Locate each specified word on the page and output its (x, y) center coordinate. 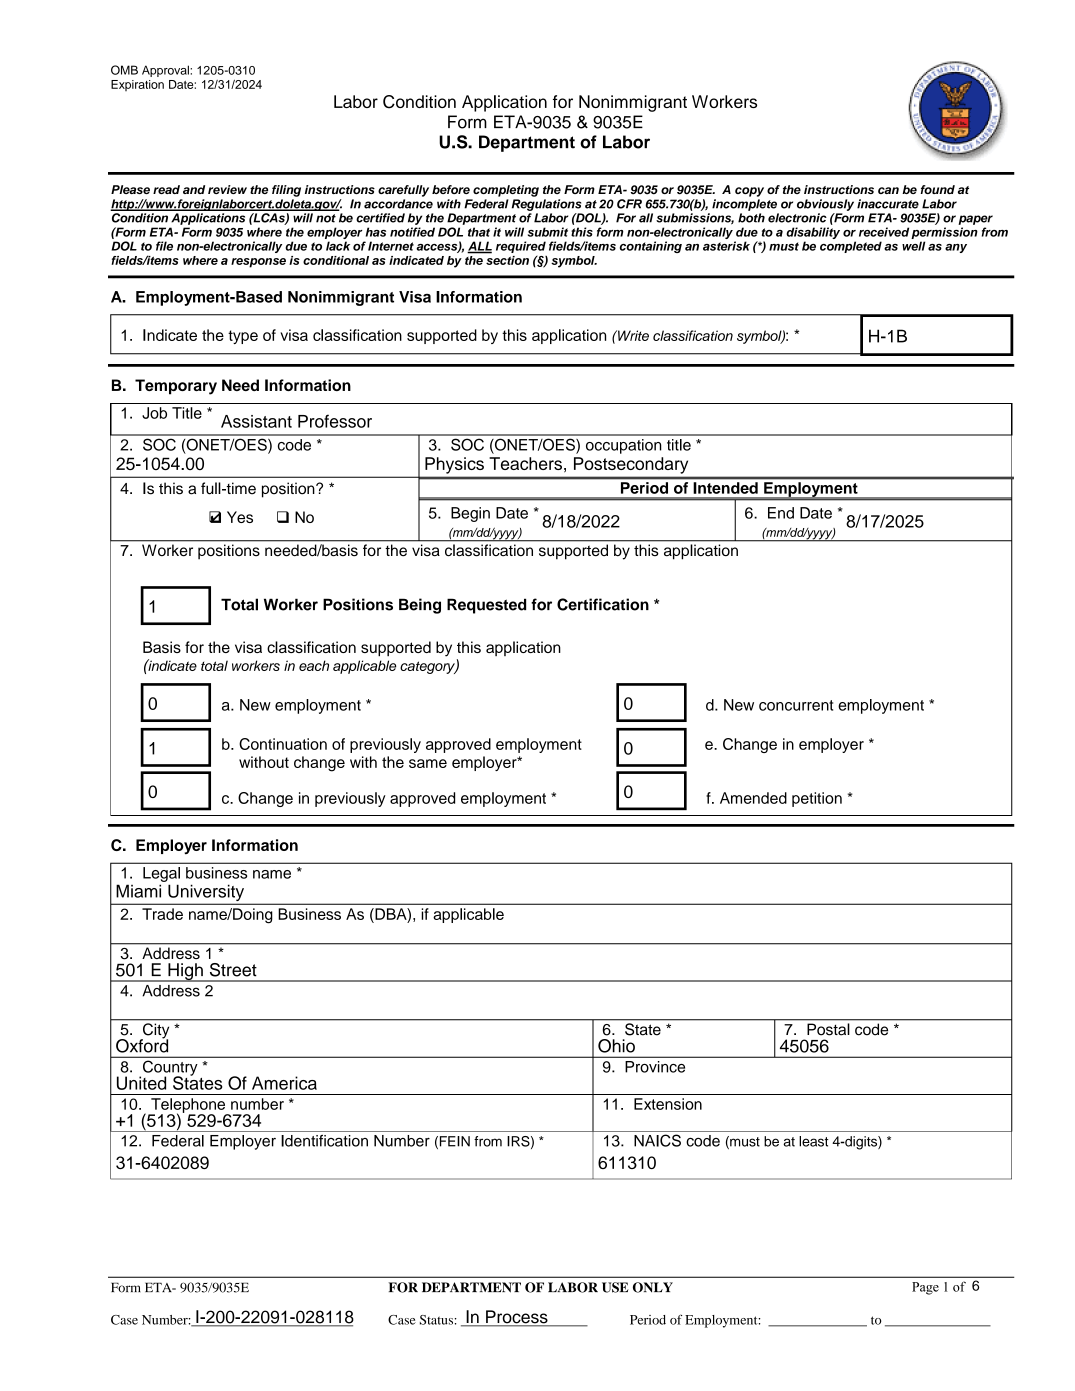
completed (851, 247)
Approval (166, 71)
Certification (603, 604)
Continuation (283, 744)
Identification (324, 1141)
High (185, 972)
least (813, 1141)
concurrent (796, 705)
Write (632, 335)
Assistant (256, 421)
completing (506, 191)
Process (517, 1318)
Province (655, 1067)
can (888, 190)
